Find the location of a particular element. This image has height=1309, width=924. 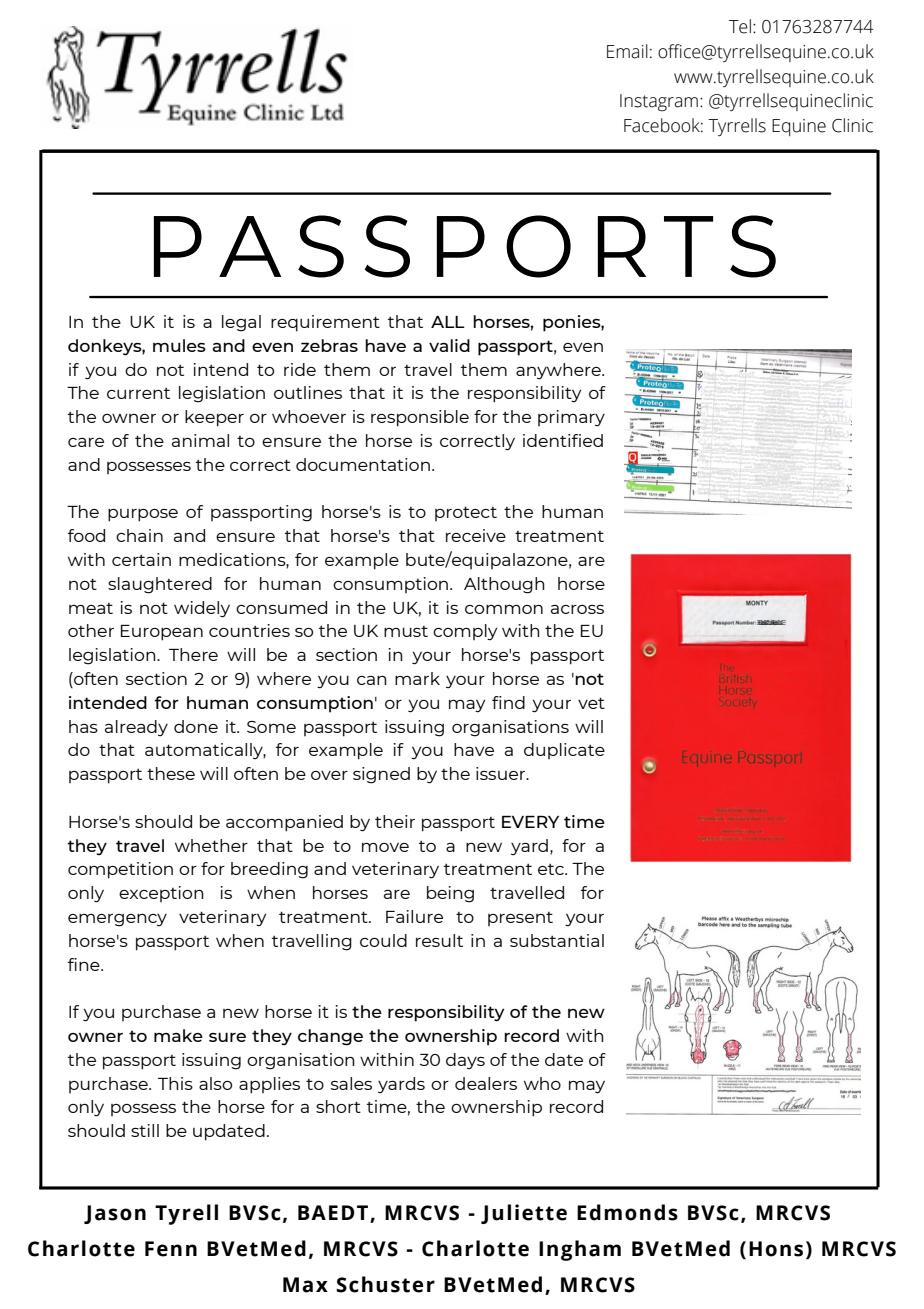

across is located at coordinates (577, 609).
